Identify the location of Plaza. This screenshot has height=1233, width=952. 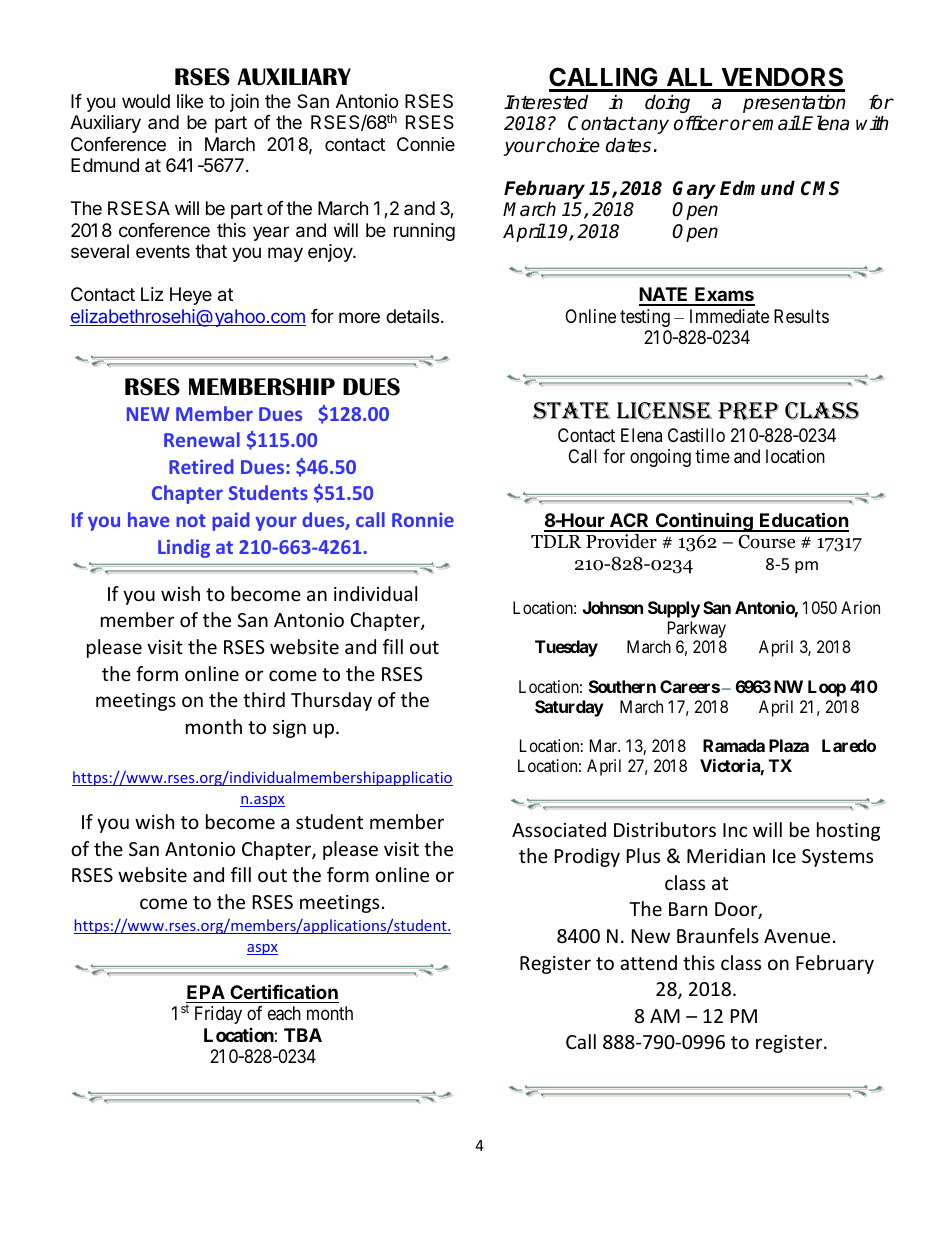
(789, 745).
